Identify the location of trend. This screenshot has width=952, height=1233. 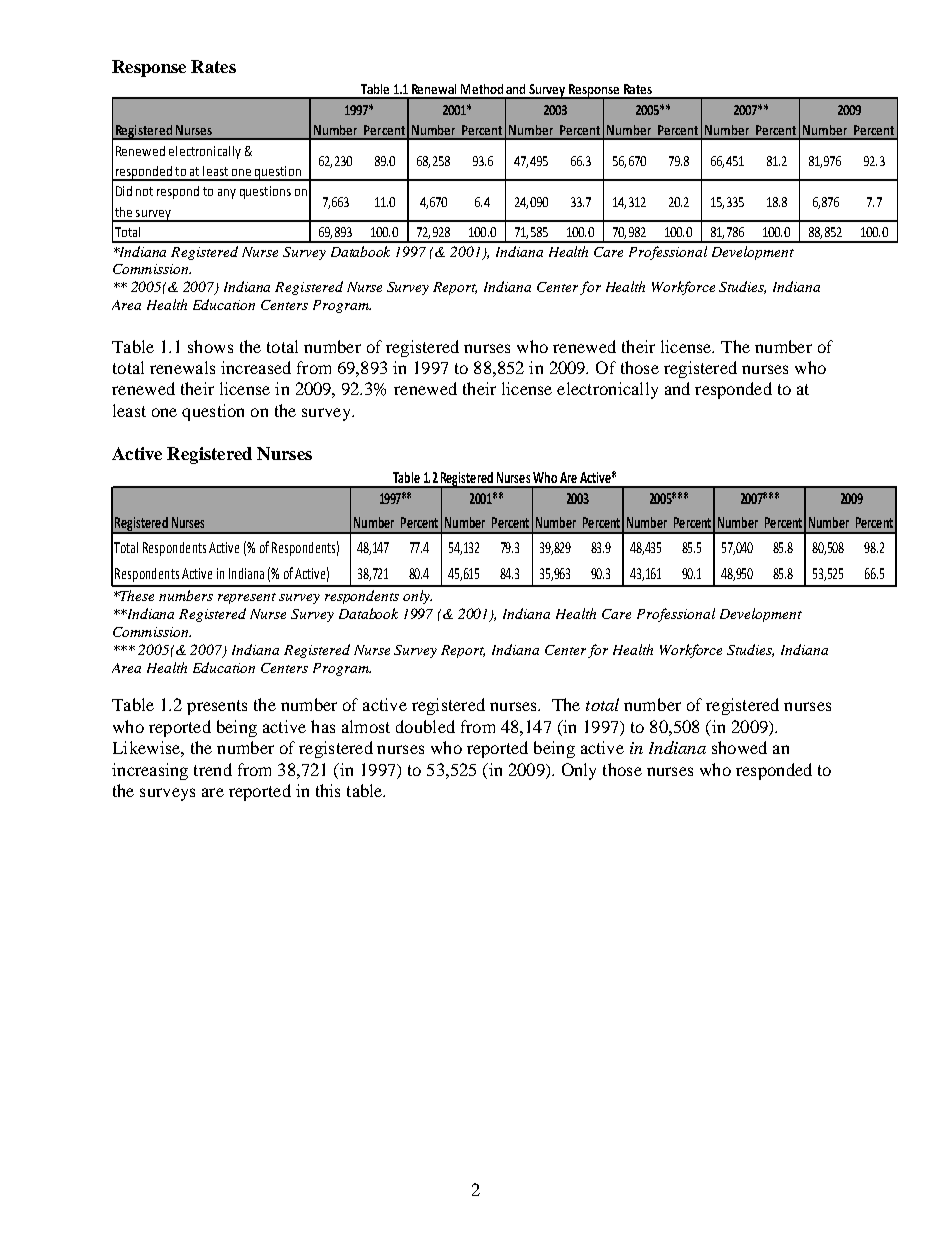
(213, 769).
